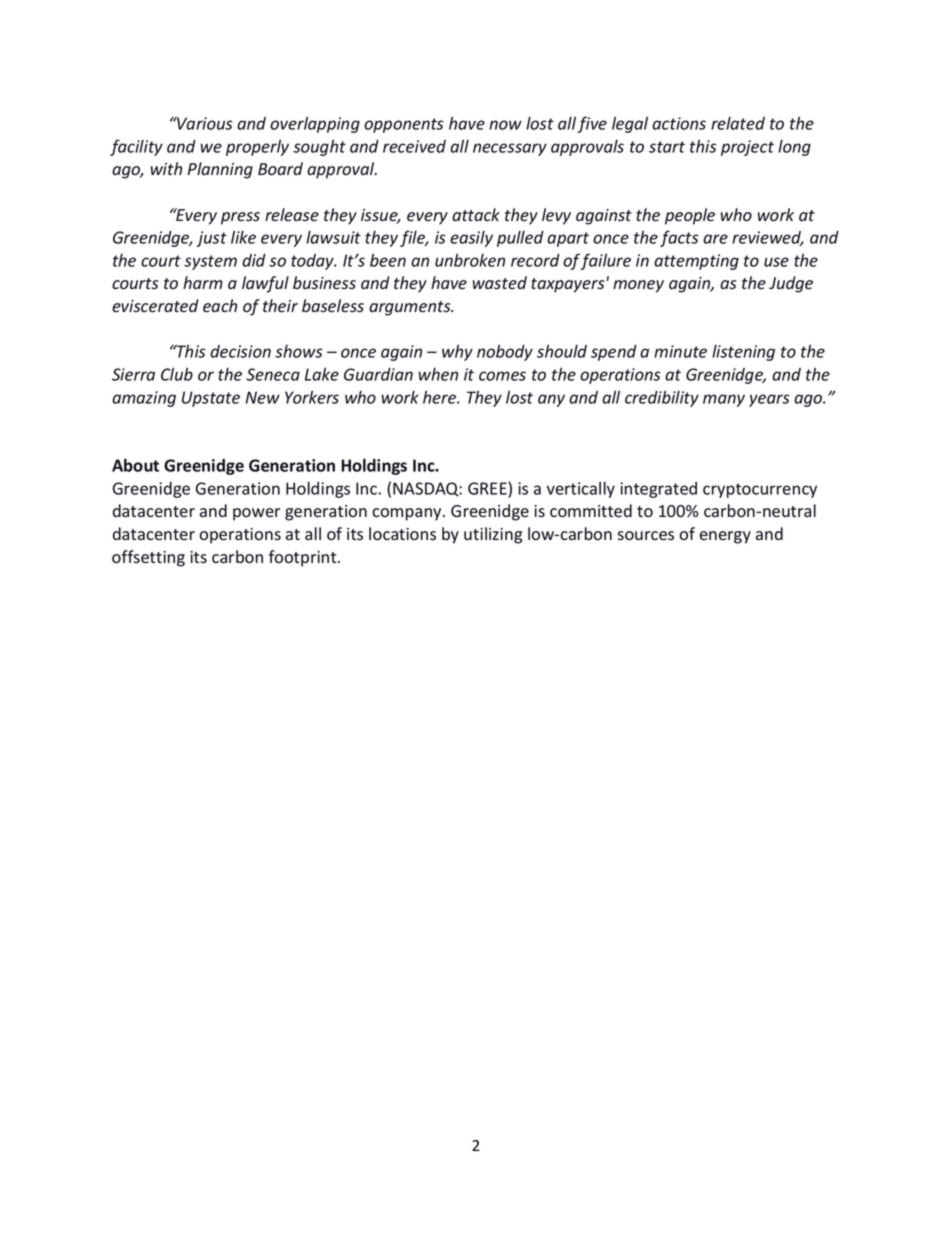 The width and height of the image is (952, 1233). I want to click on each, so click(220, 306).
